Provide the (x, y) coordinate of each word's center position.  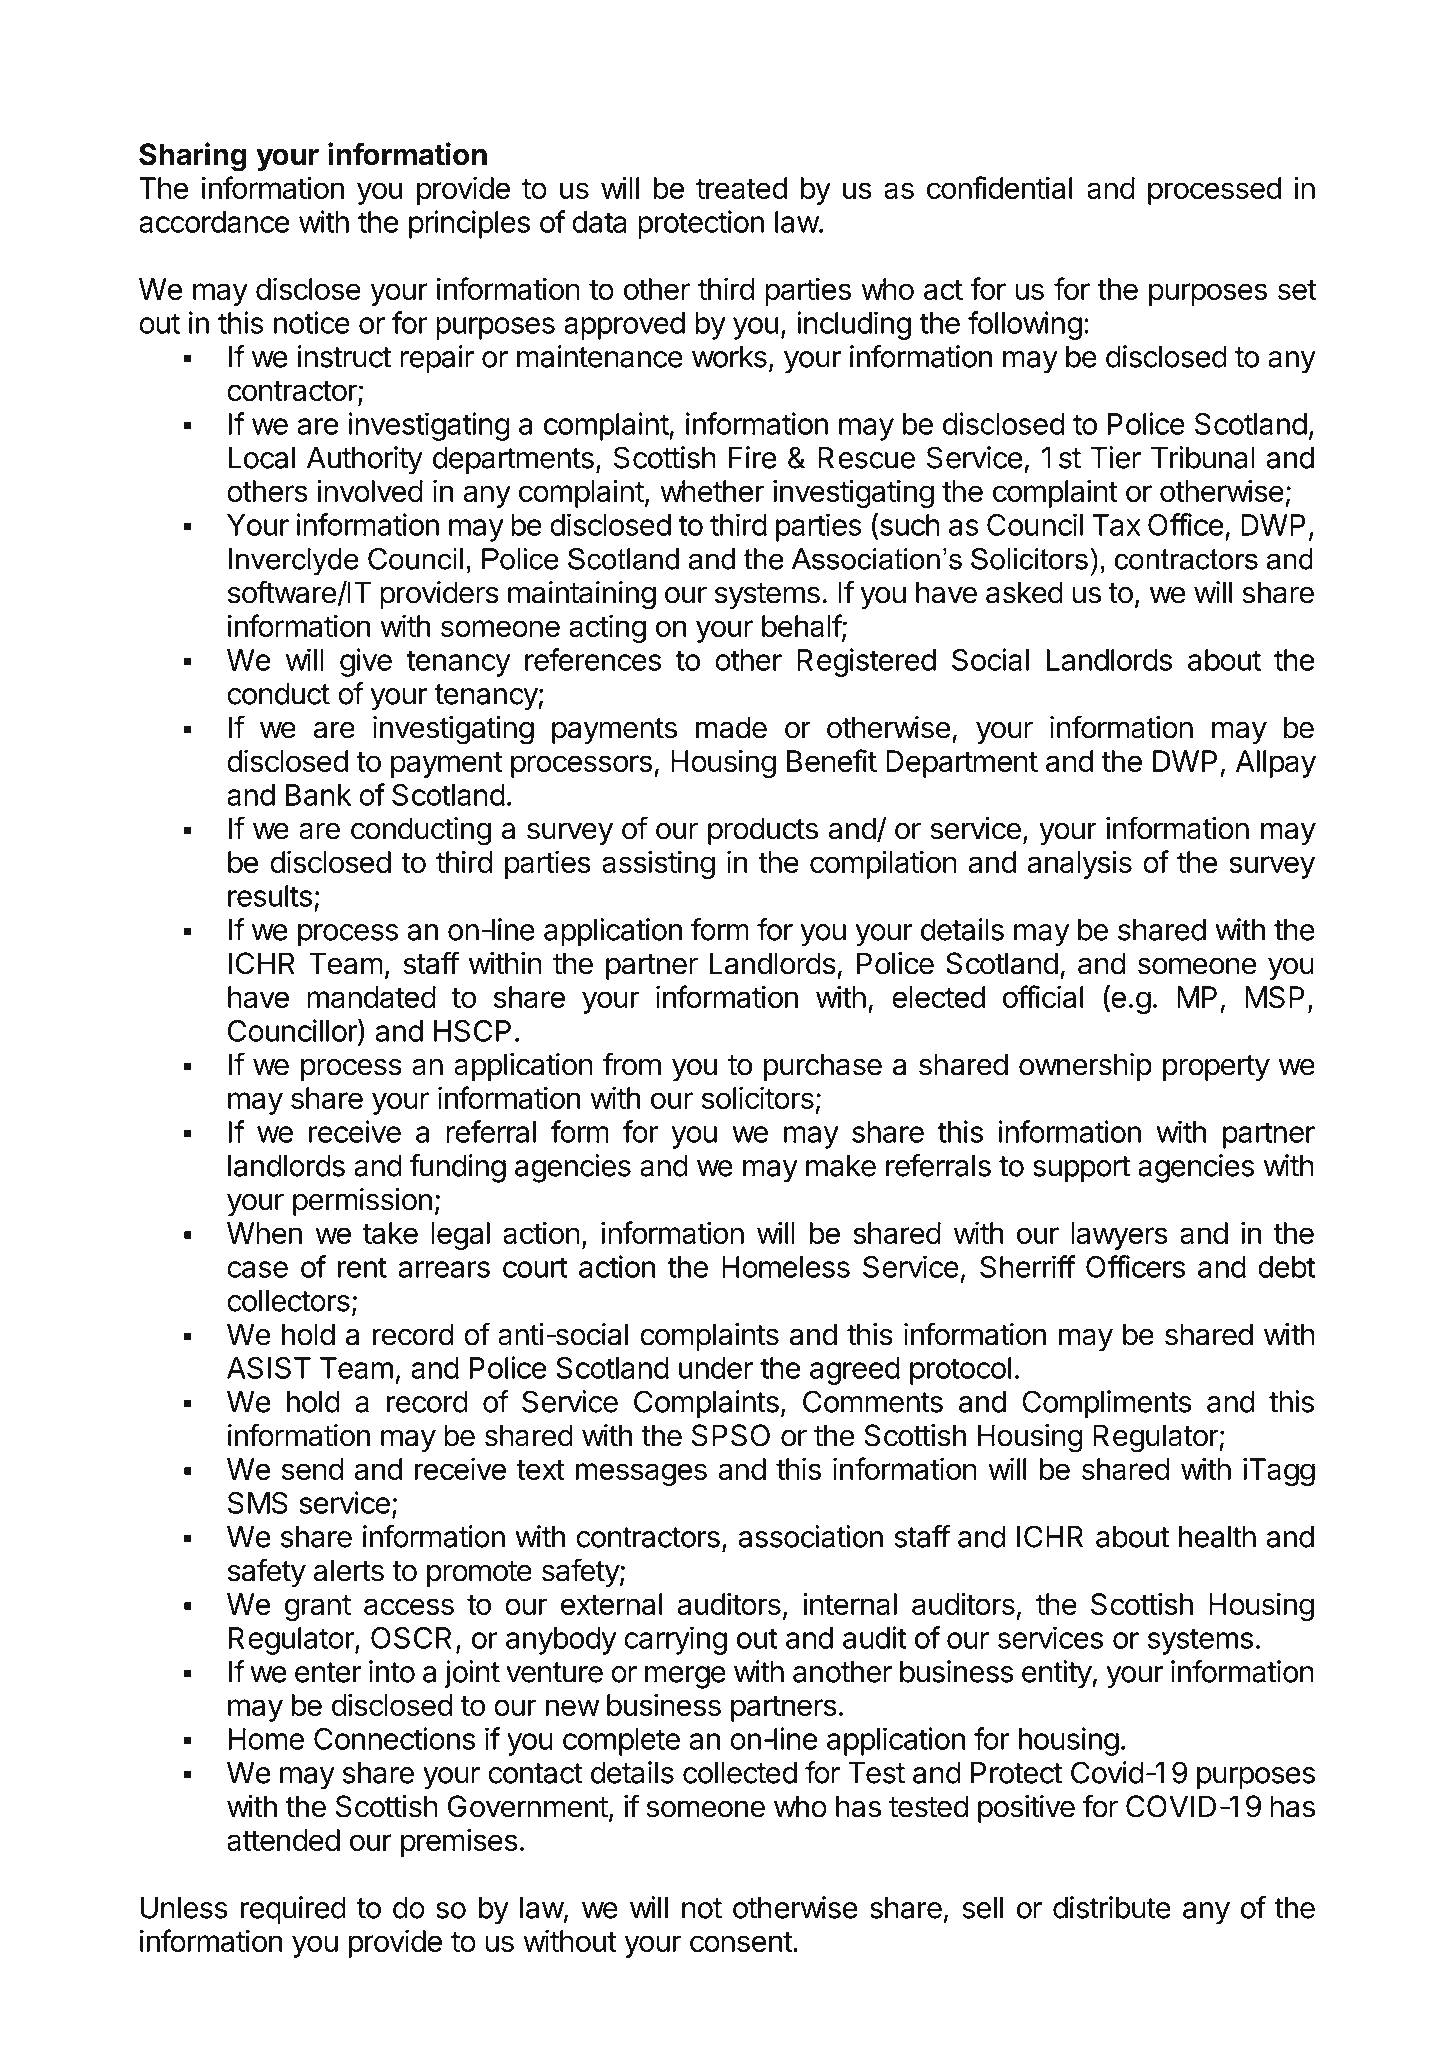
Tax (1116, 525)
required (293, 1910)
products (763, 831)
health (1217, 1537)
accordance (214, 222)
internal (850, 1603)
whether (712, 491)
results (270, 896)
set (1297, 290)
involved (370, 490)
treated (741, 188)
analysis (1079, 864)
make (841, 1166)
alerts (348, 1570)
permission (362, 1202)
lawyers (1119, 1236)
